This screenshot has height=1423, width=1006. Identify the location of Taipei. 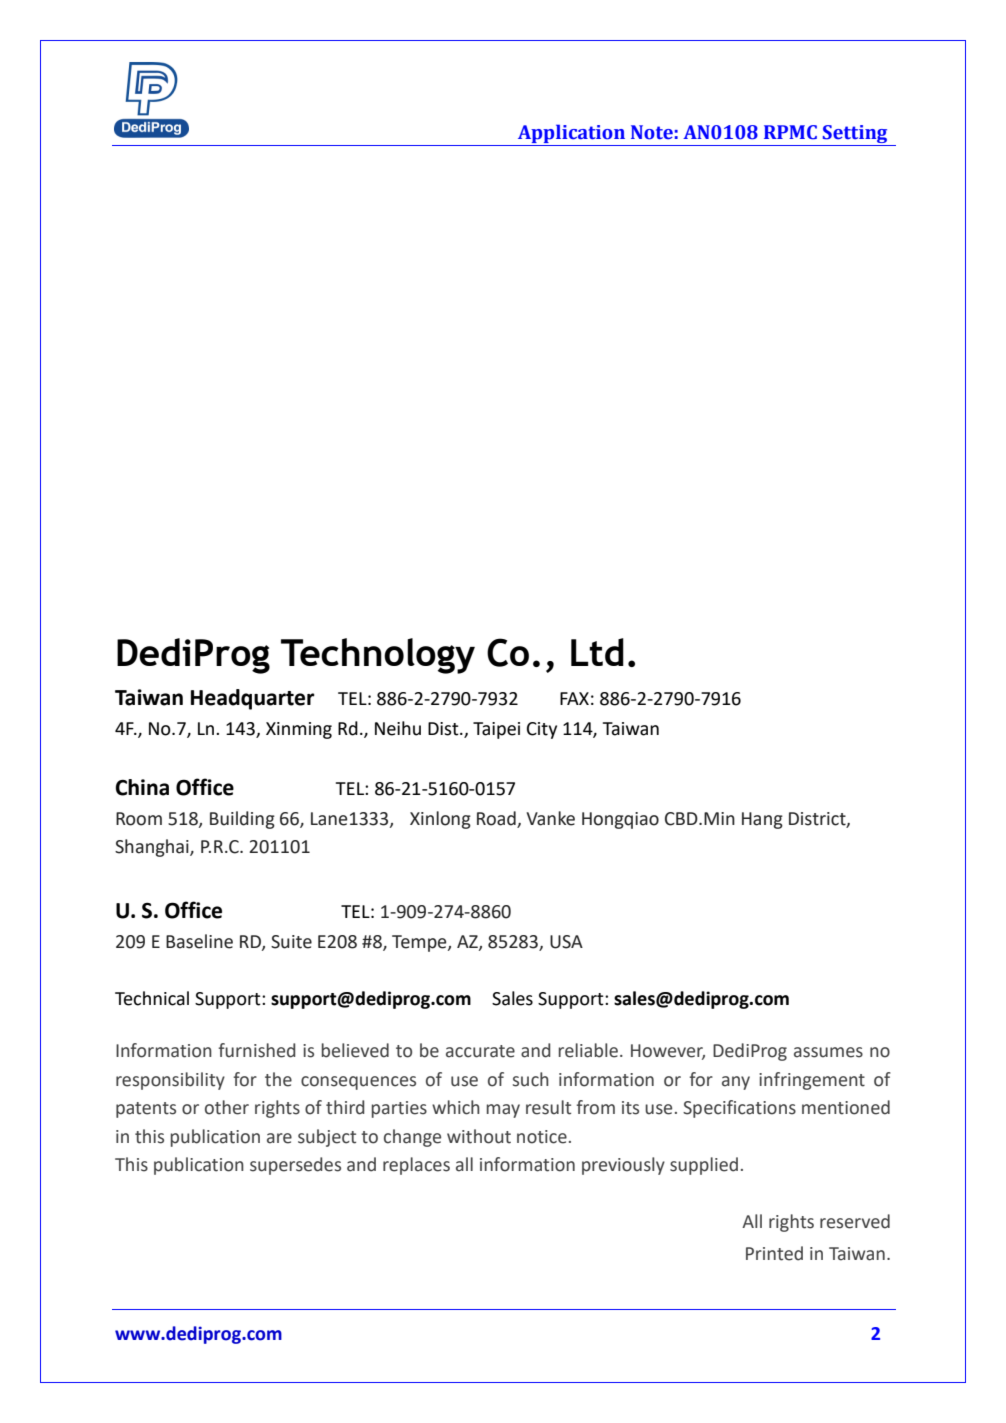
(496, 730).
